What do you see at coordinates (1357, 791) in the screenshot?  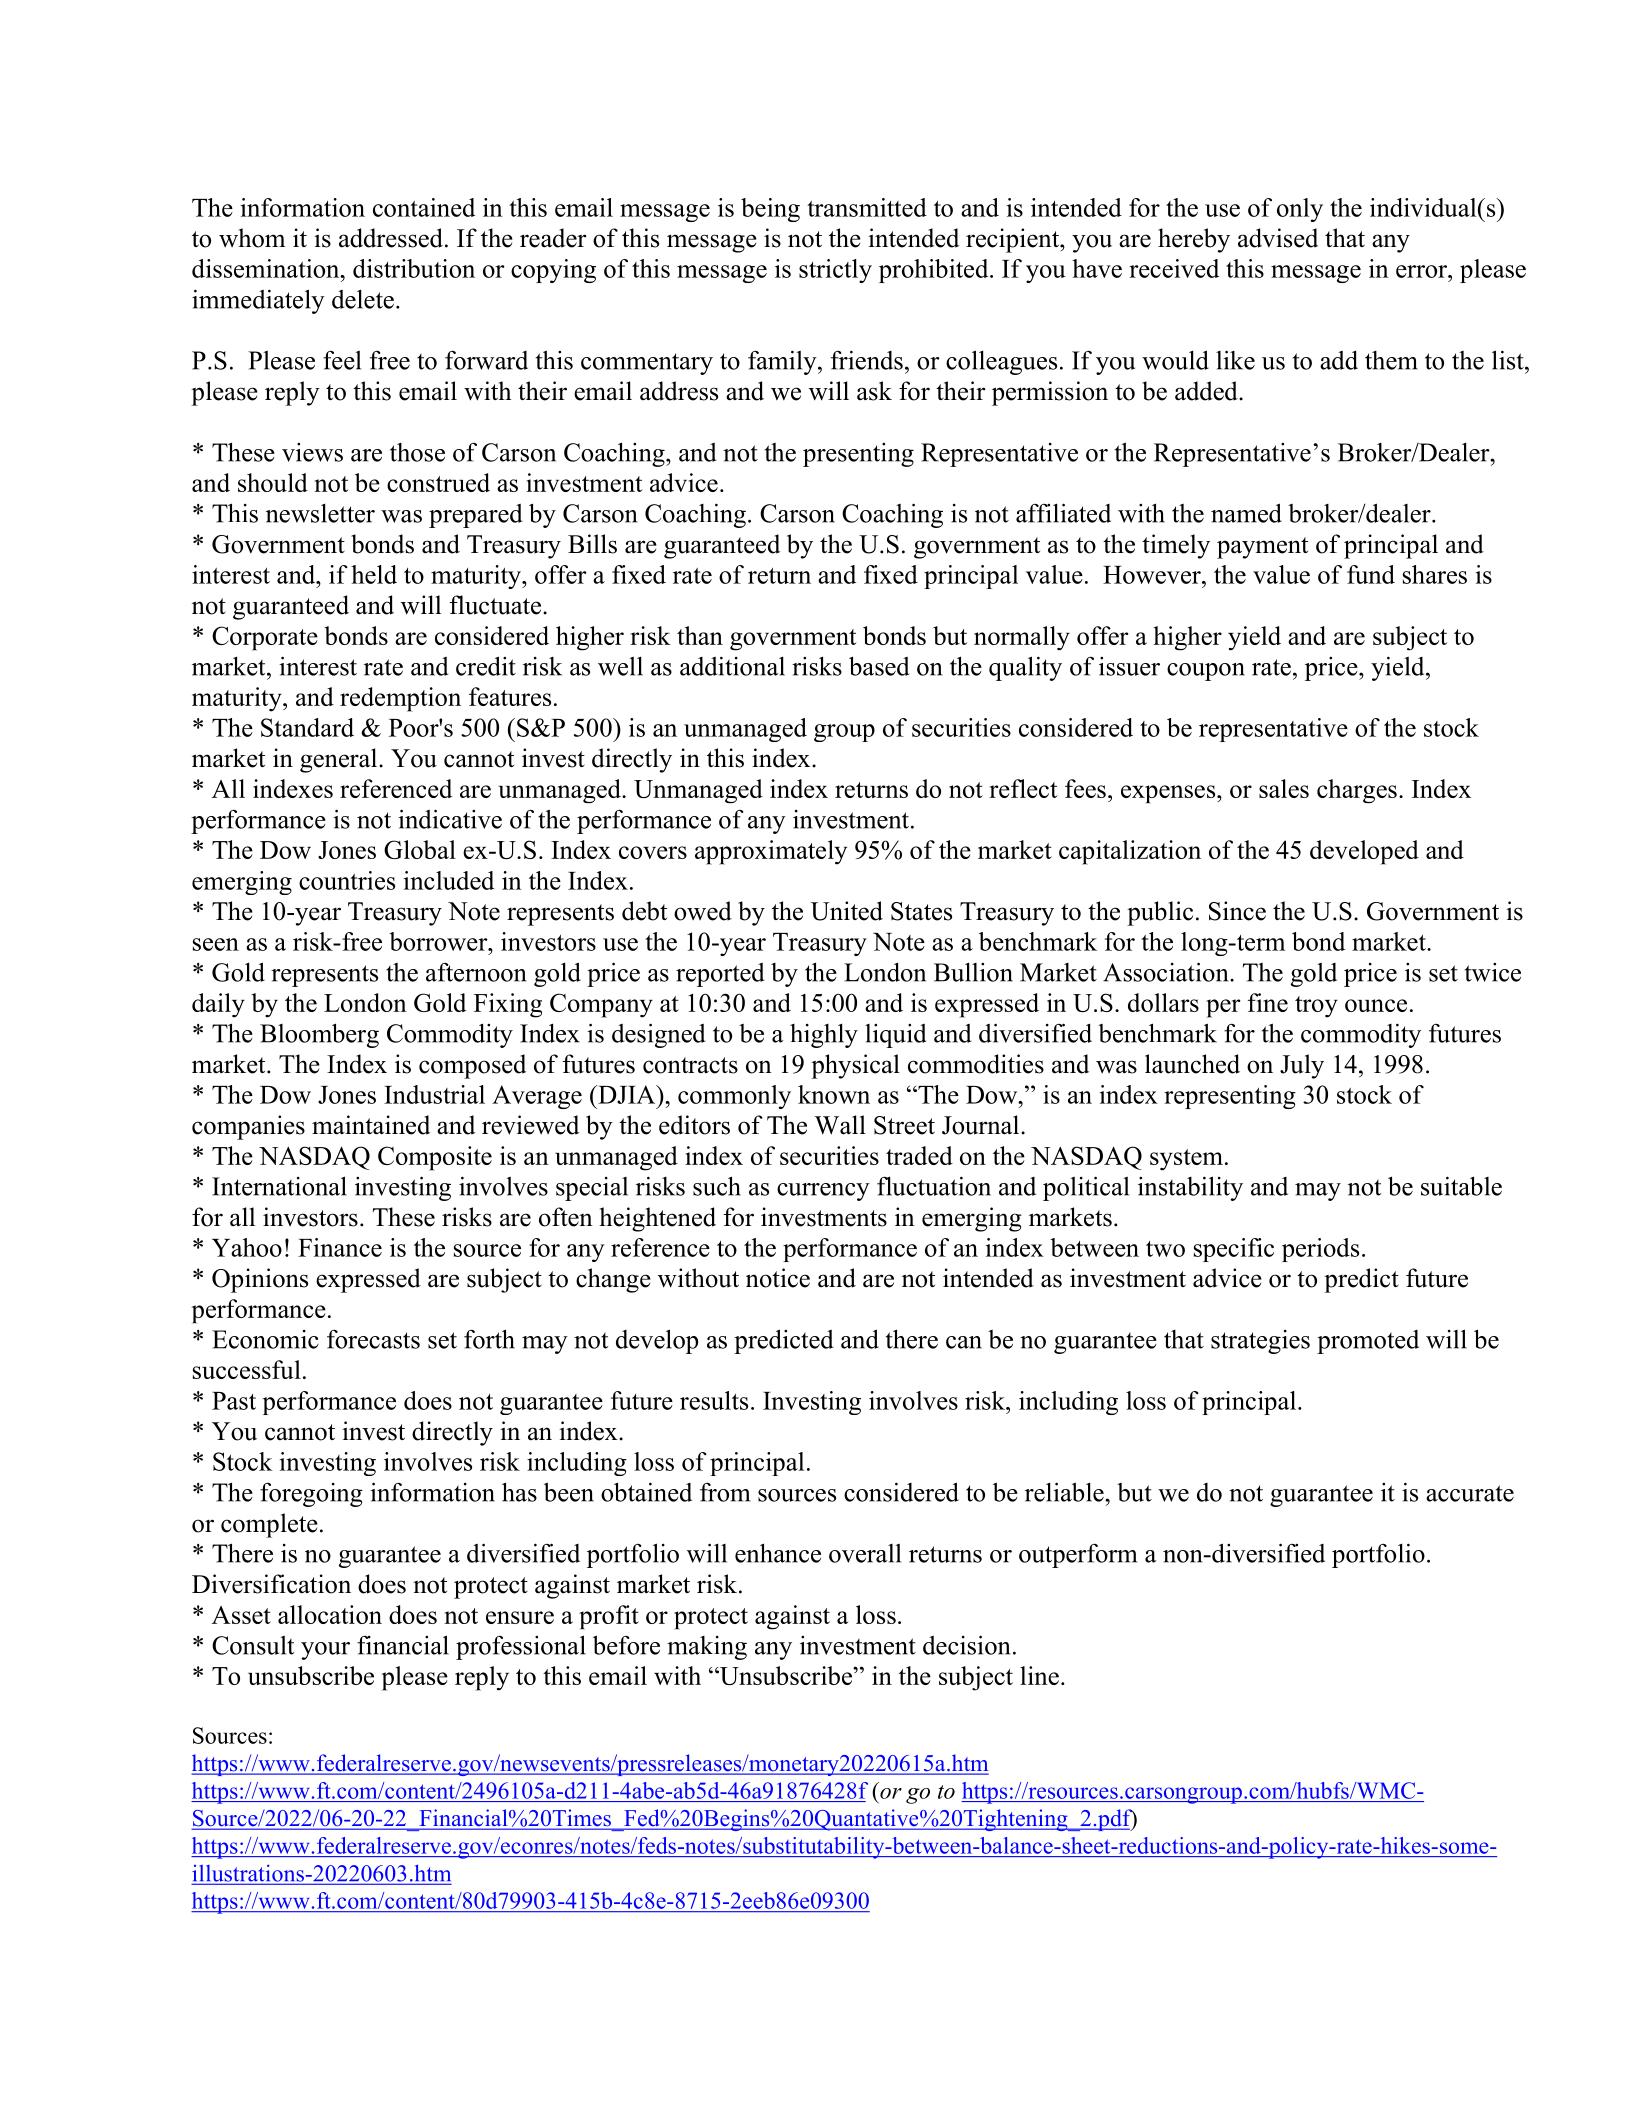 I see `charges` at bounding box center [1357, 791].
